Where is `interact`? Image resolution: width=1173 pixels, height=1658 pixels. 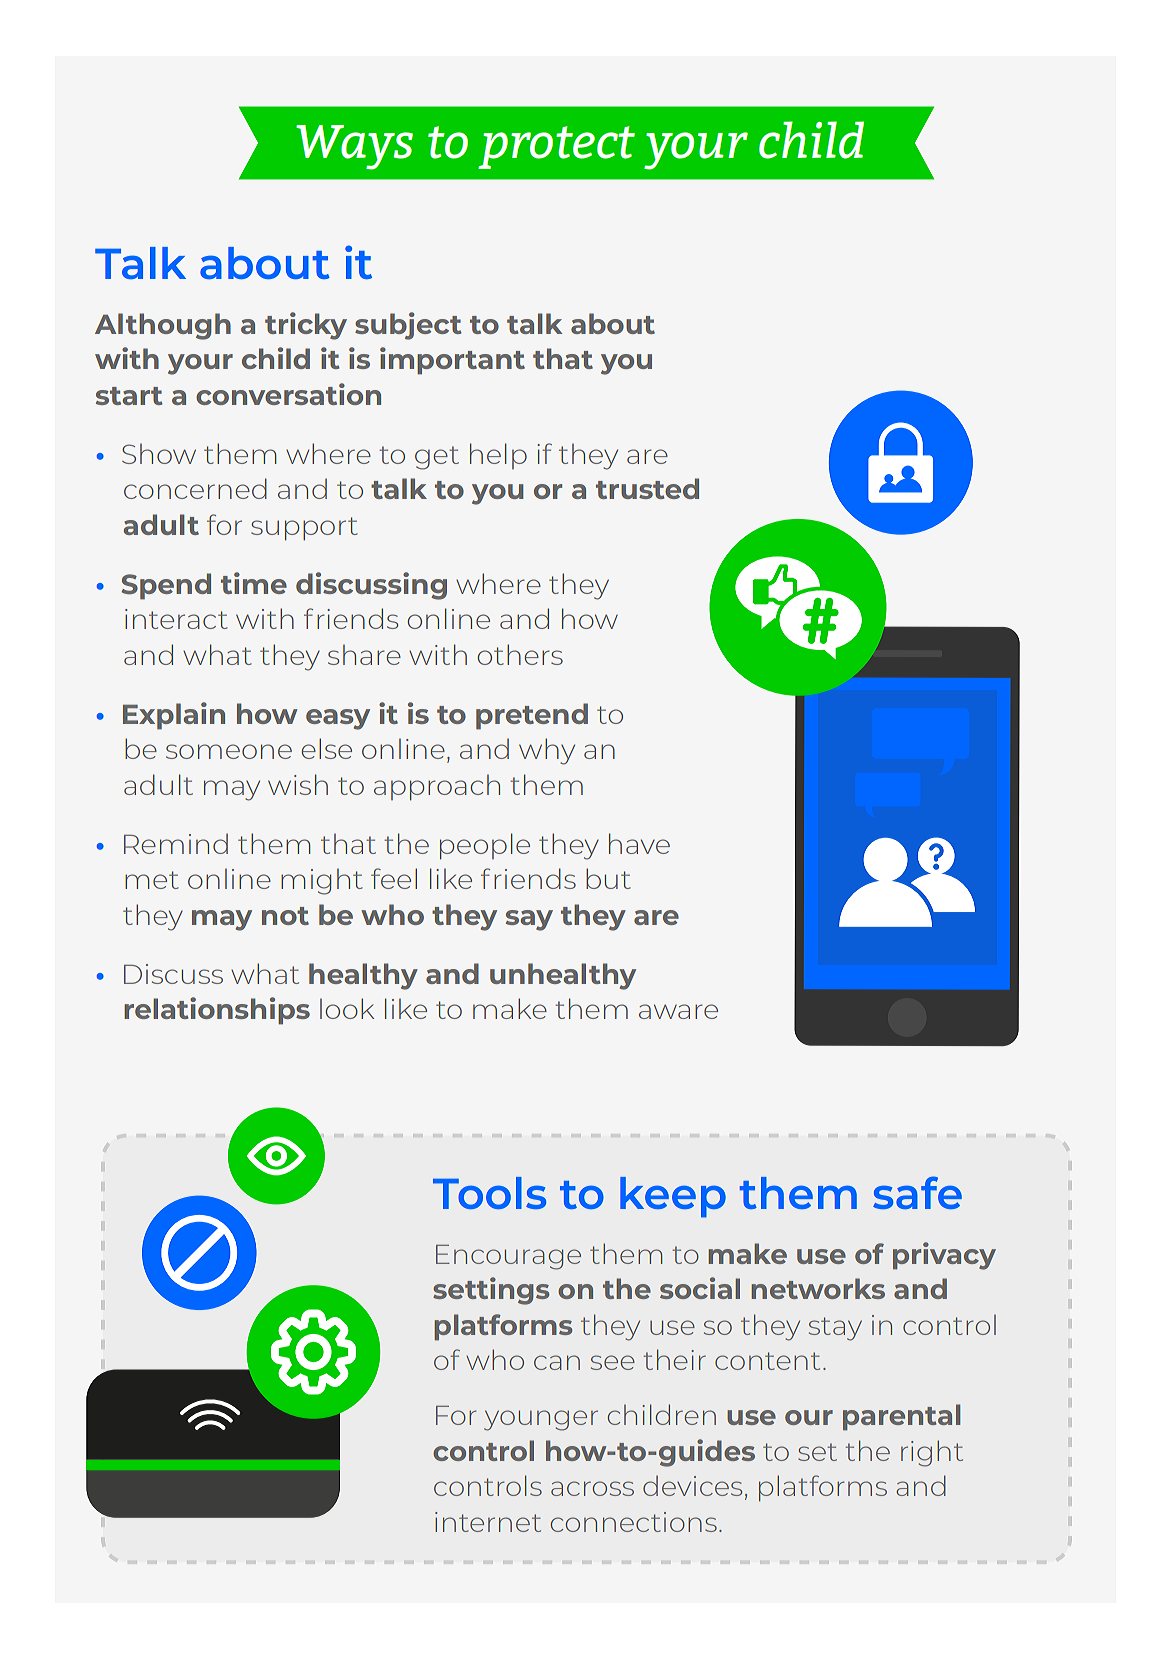 interact is located at coordinates (176, 619).
